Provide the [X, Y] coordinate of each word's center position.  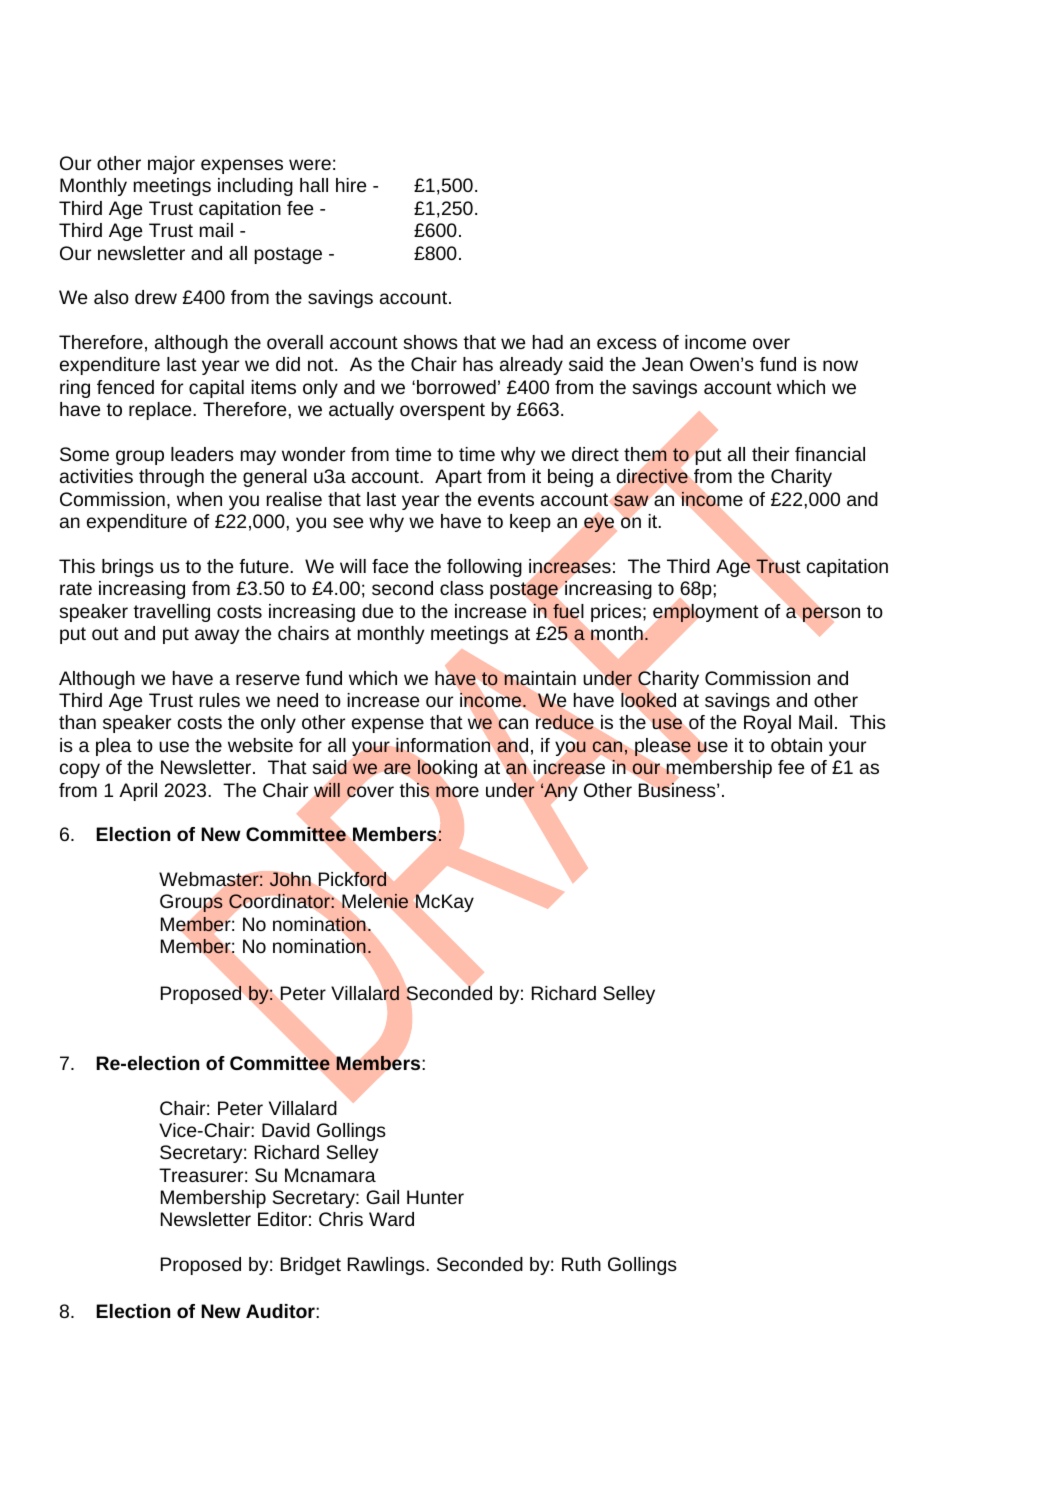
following [484, 568]
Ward [391, 1219]
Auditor [281, 1311]
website [260, 745]
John [290, 879]
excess [627, 343]
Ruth [581, 1264]
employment [706, 613]
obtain [796, 745]
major [171, 165]
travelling [171, 613]
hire [351, 185]
